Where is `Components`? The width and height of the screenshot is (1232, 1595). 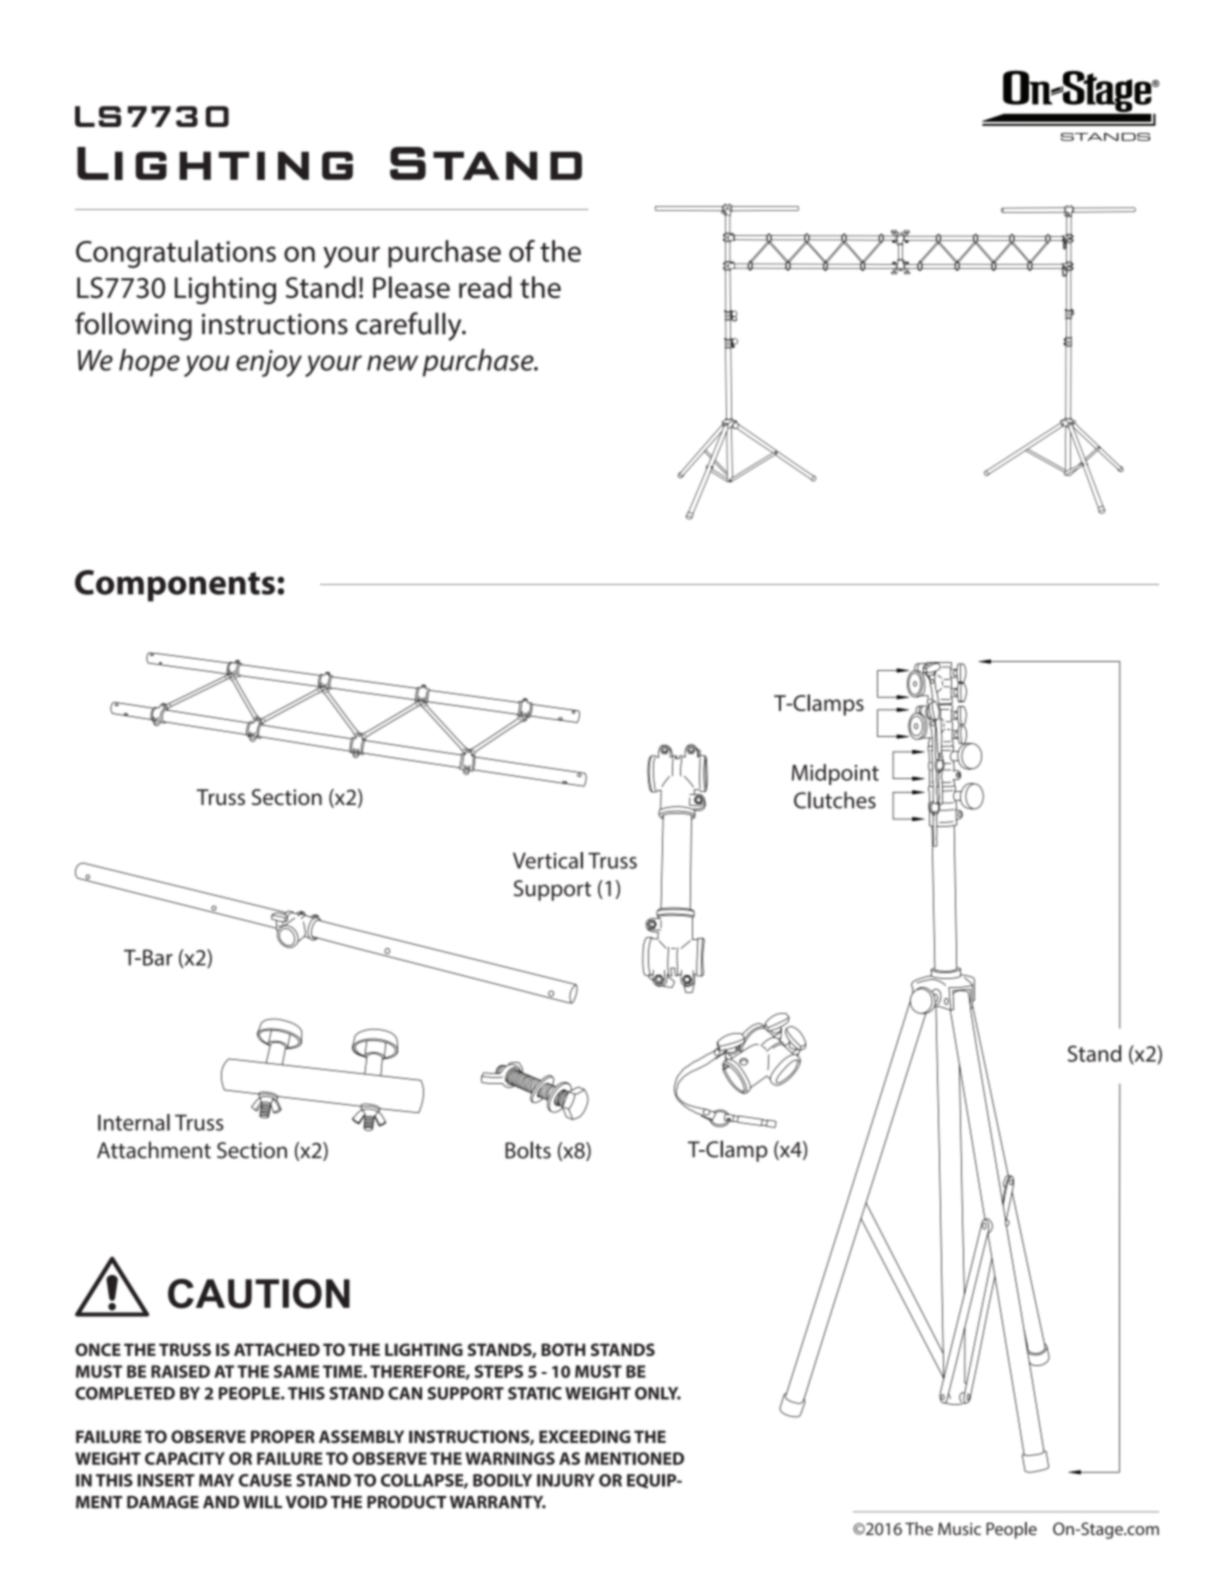
Components is located at coordinates (175, 586).
